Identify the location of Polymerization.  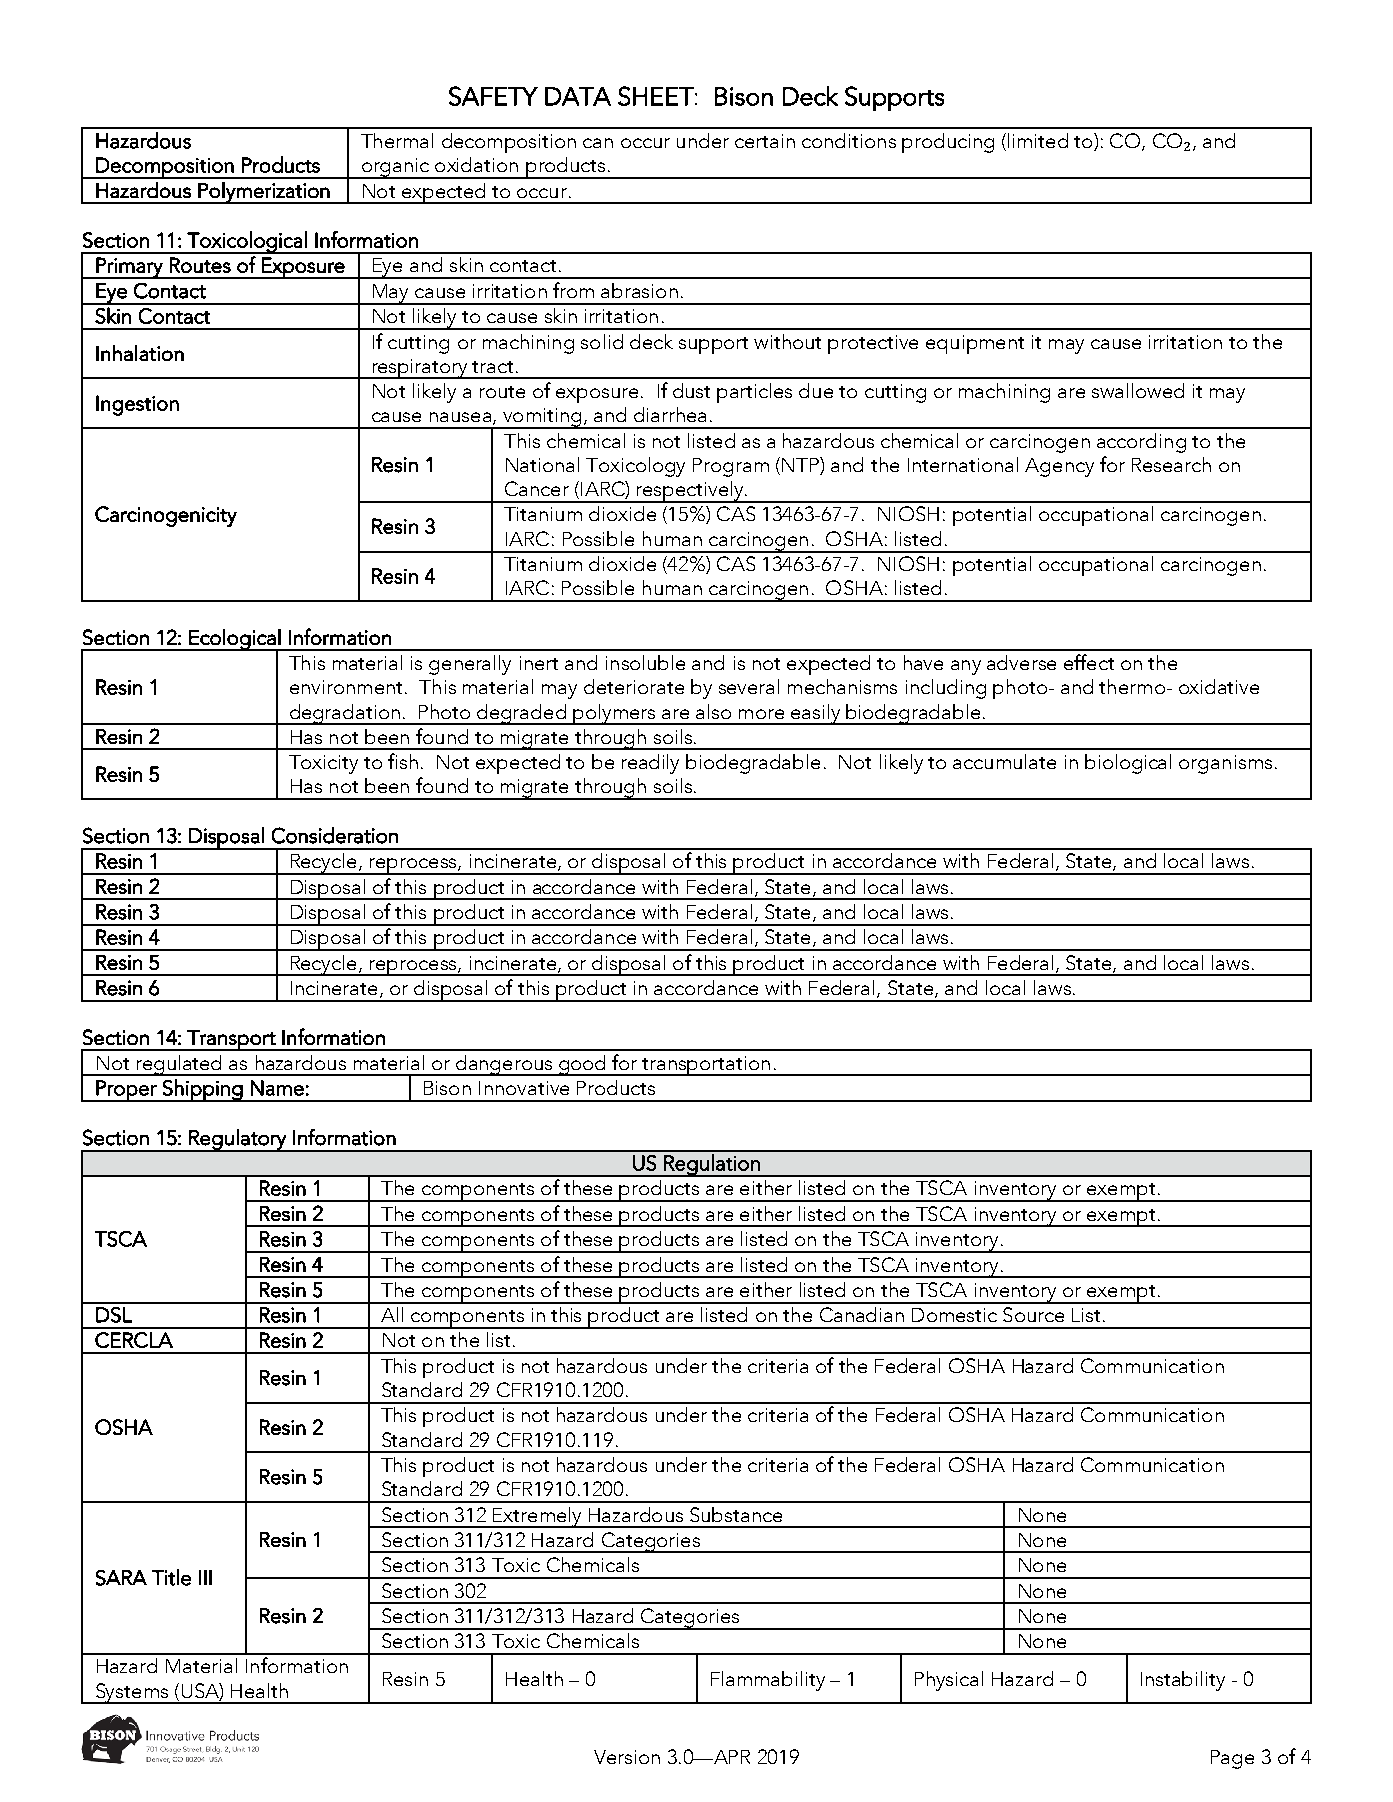
(264, 193).
